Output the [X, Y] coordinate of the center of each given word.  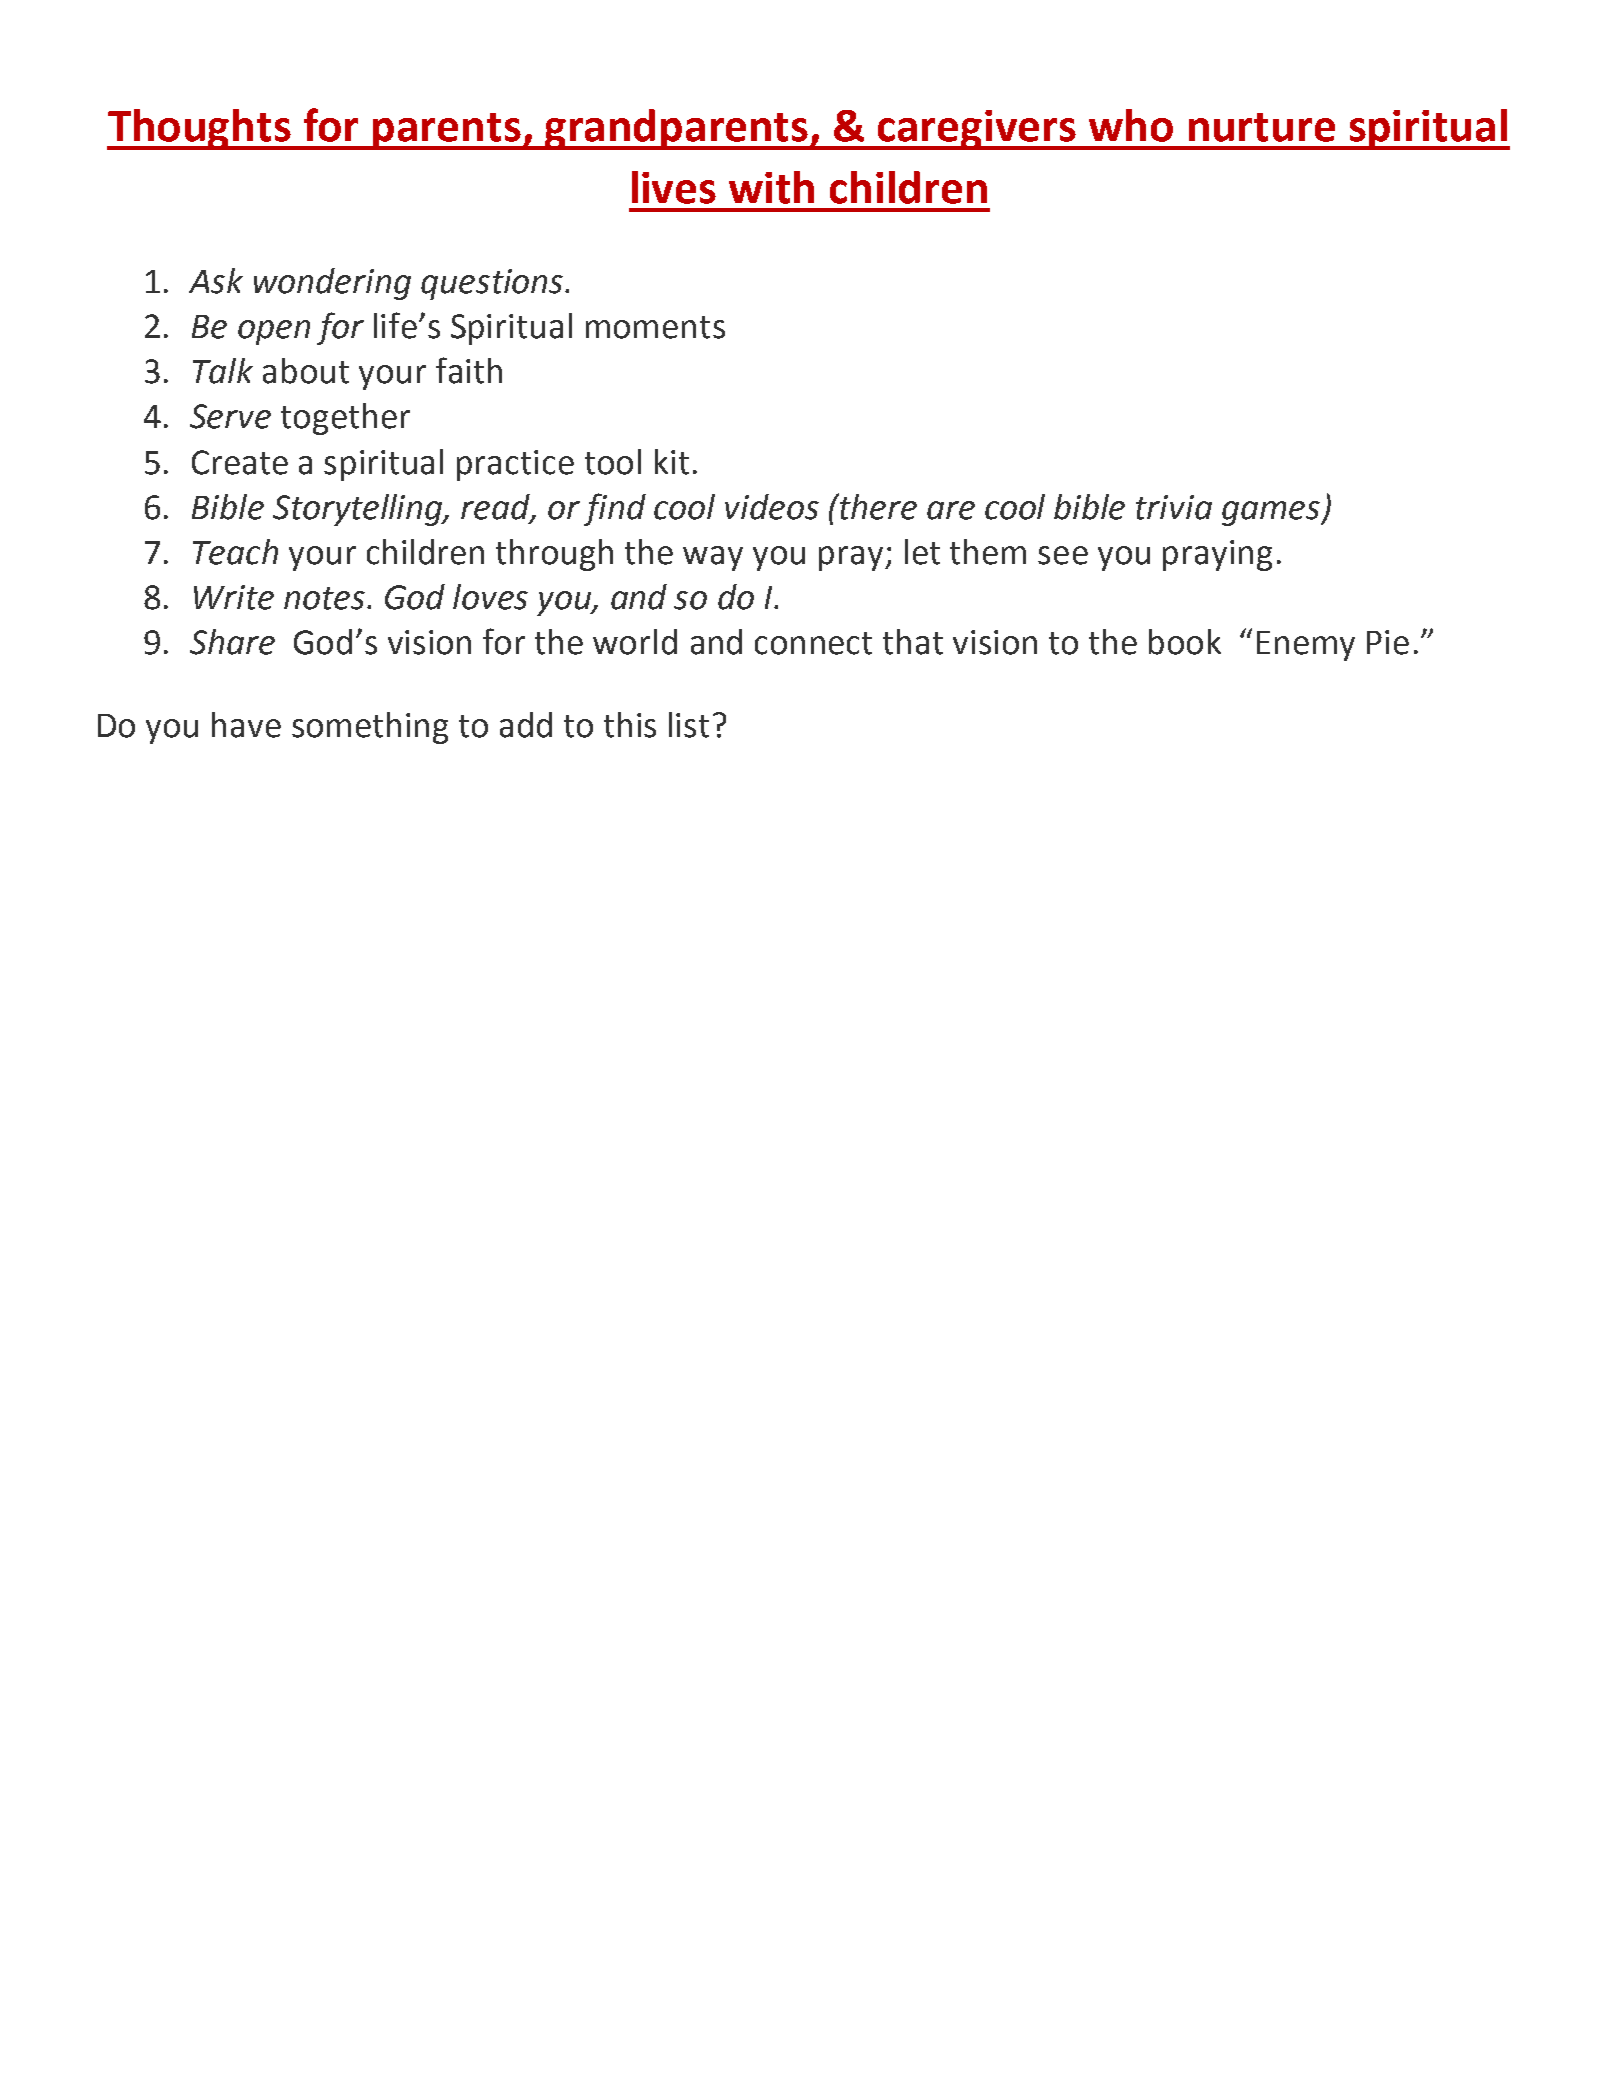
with [771, 187]
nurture [1262, 127]
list [689, 725]
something [370, 728]
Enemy [1306, 646]
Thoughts [200, 129]
